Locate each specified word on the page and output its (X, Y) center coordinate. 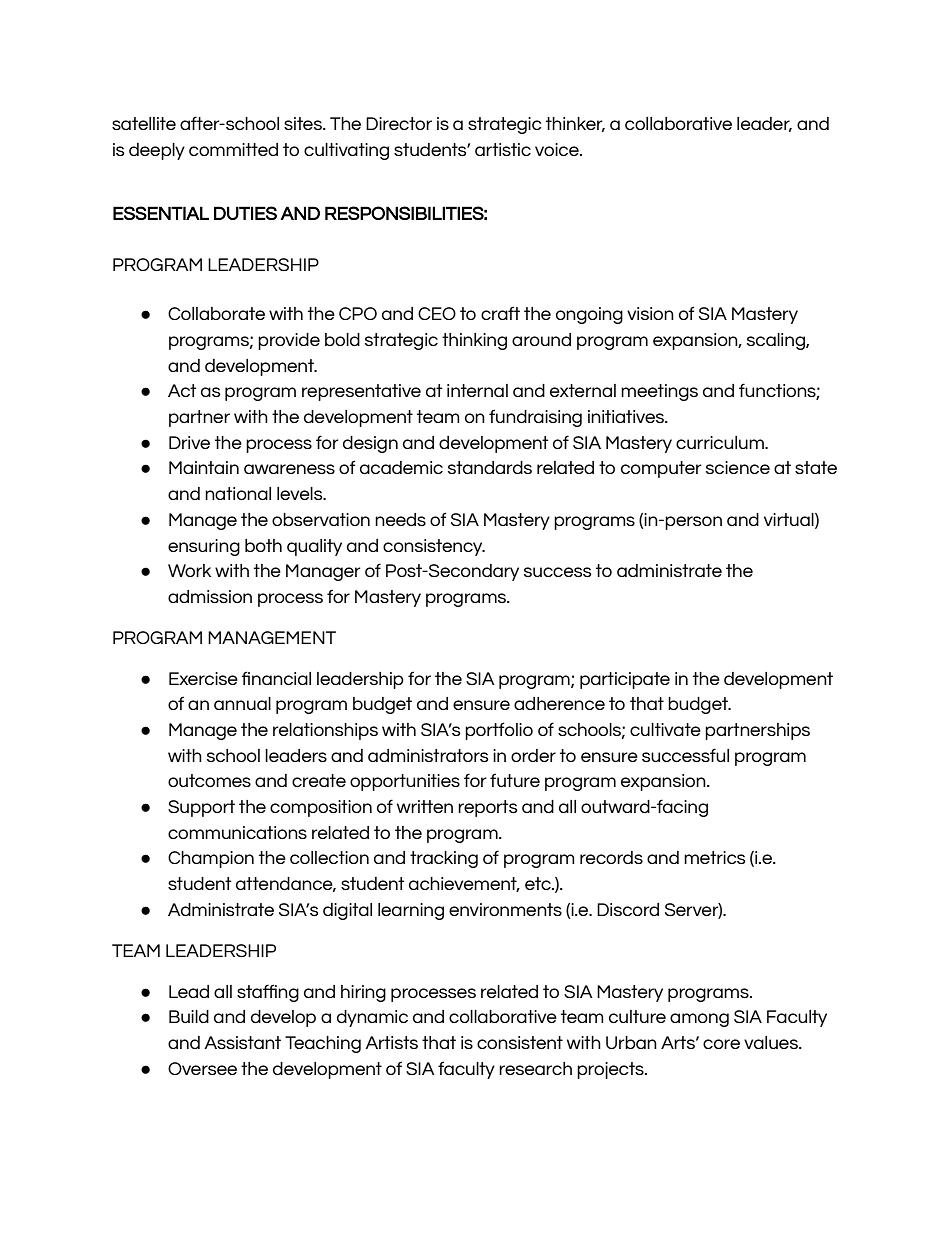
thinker (575, 124)
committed (233, 149)
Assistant (242, 1042)
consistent (520, 1042)
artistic (503, 149)
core (721, 1044)
